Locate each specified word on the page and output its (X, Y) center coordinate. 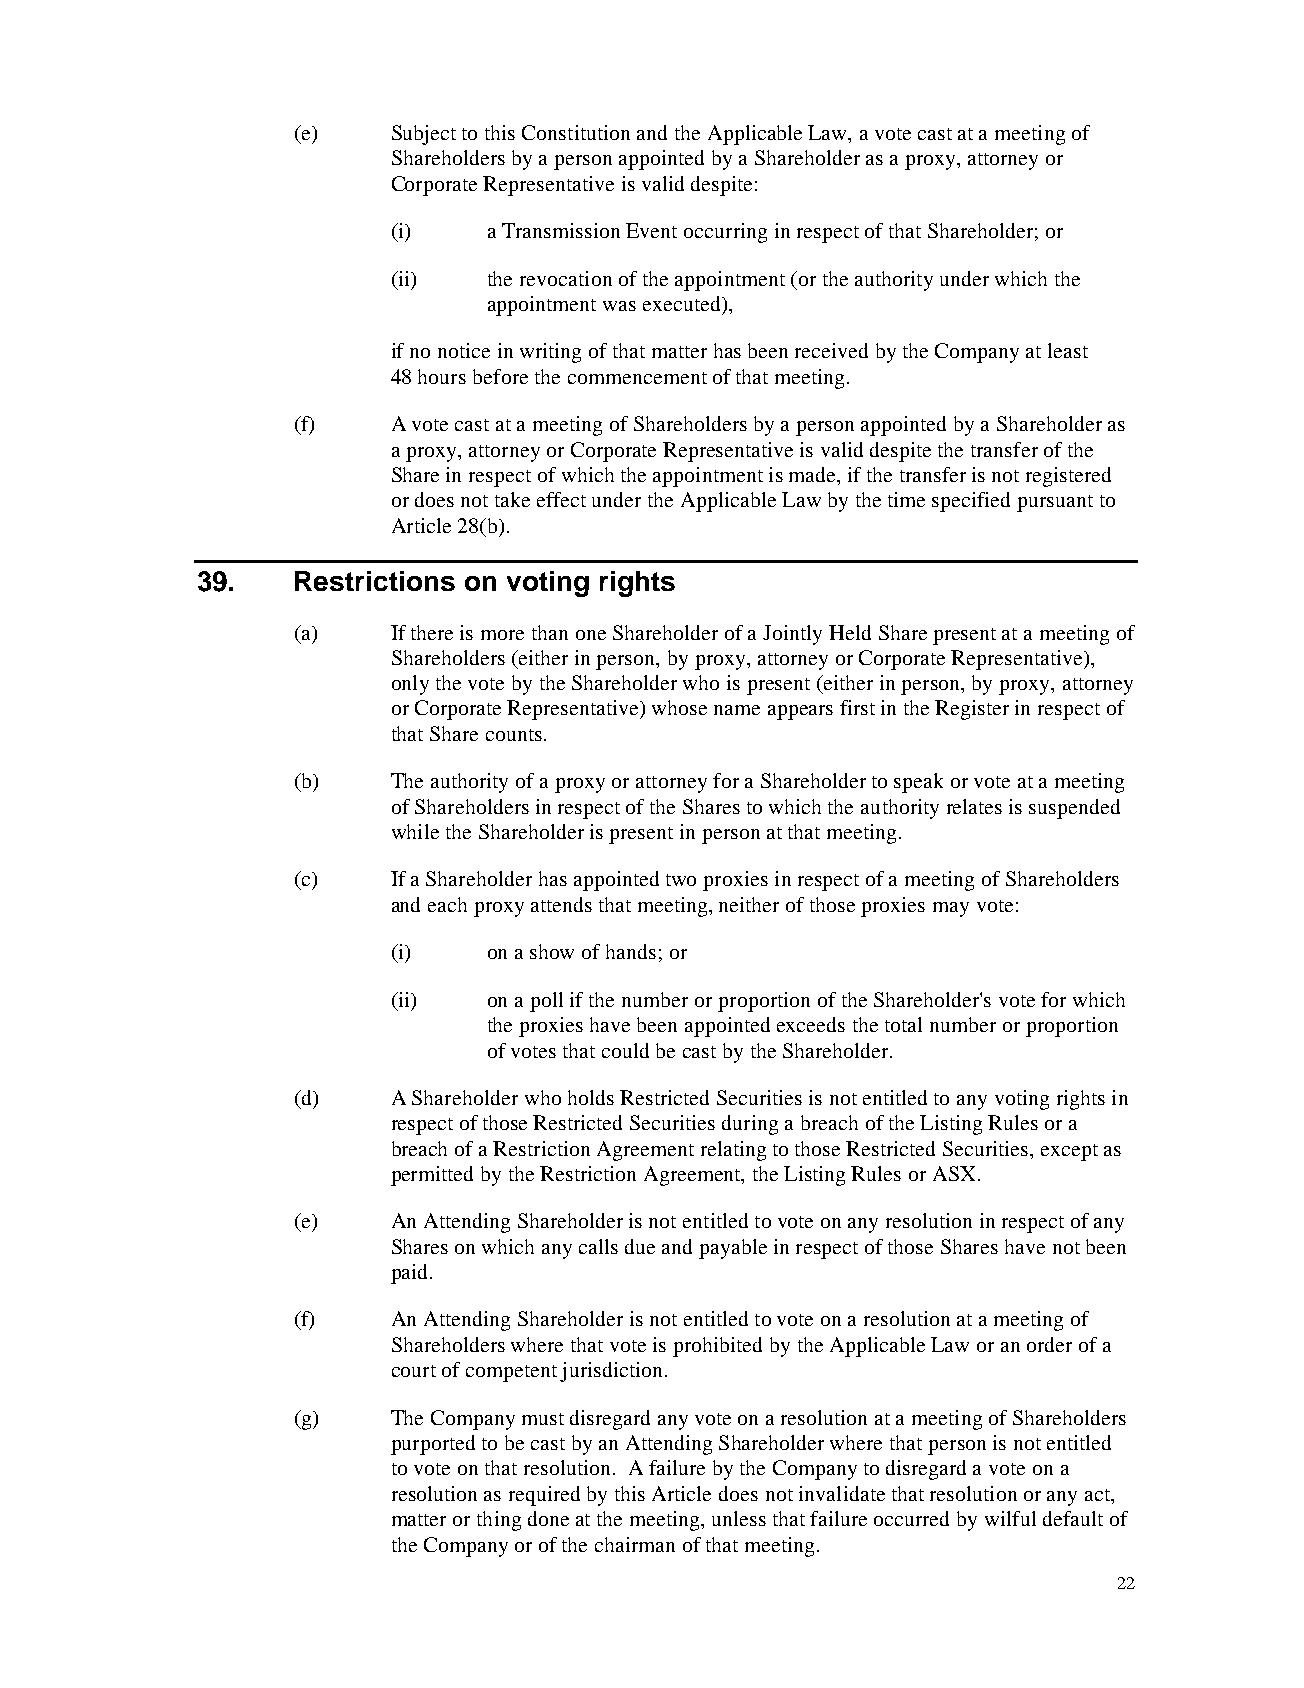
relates (974, 806)
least (1068, 350)
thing (499, 1521)
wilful (1010, 1518)
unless (739, 1518)
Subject (424, 135)
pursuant (1055, 503)
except (1069, 1152)
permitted (432, 1176)
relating (733, 1151)
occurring (725, 233)
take (512, 499)
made (813, 474)
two (681, 880)
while (415, 831)
